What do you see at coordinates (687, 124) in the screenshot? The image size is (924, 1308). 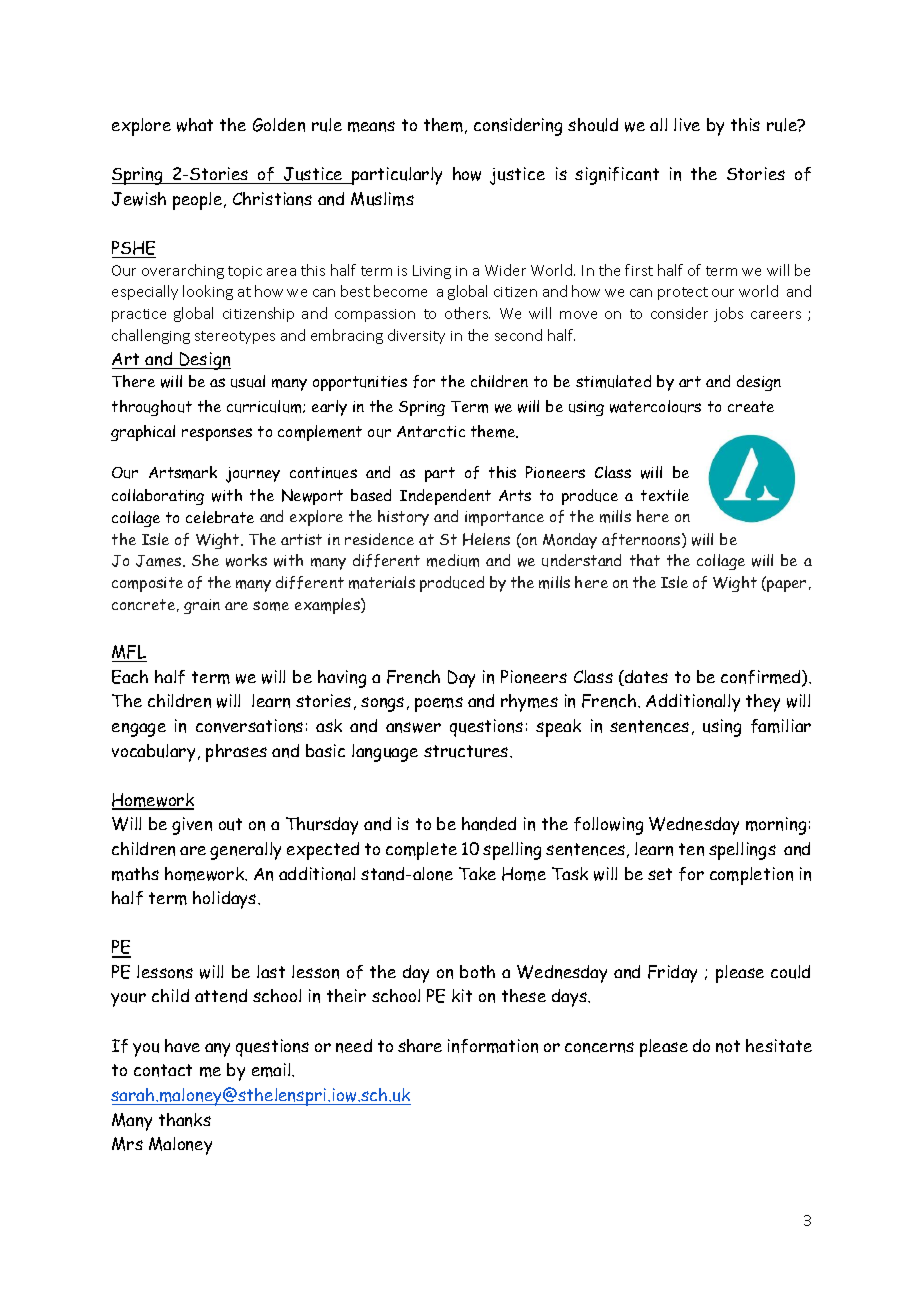 I see `live` at bounding box center [687, 124].
